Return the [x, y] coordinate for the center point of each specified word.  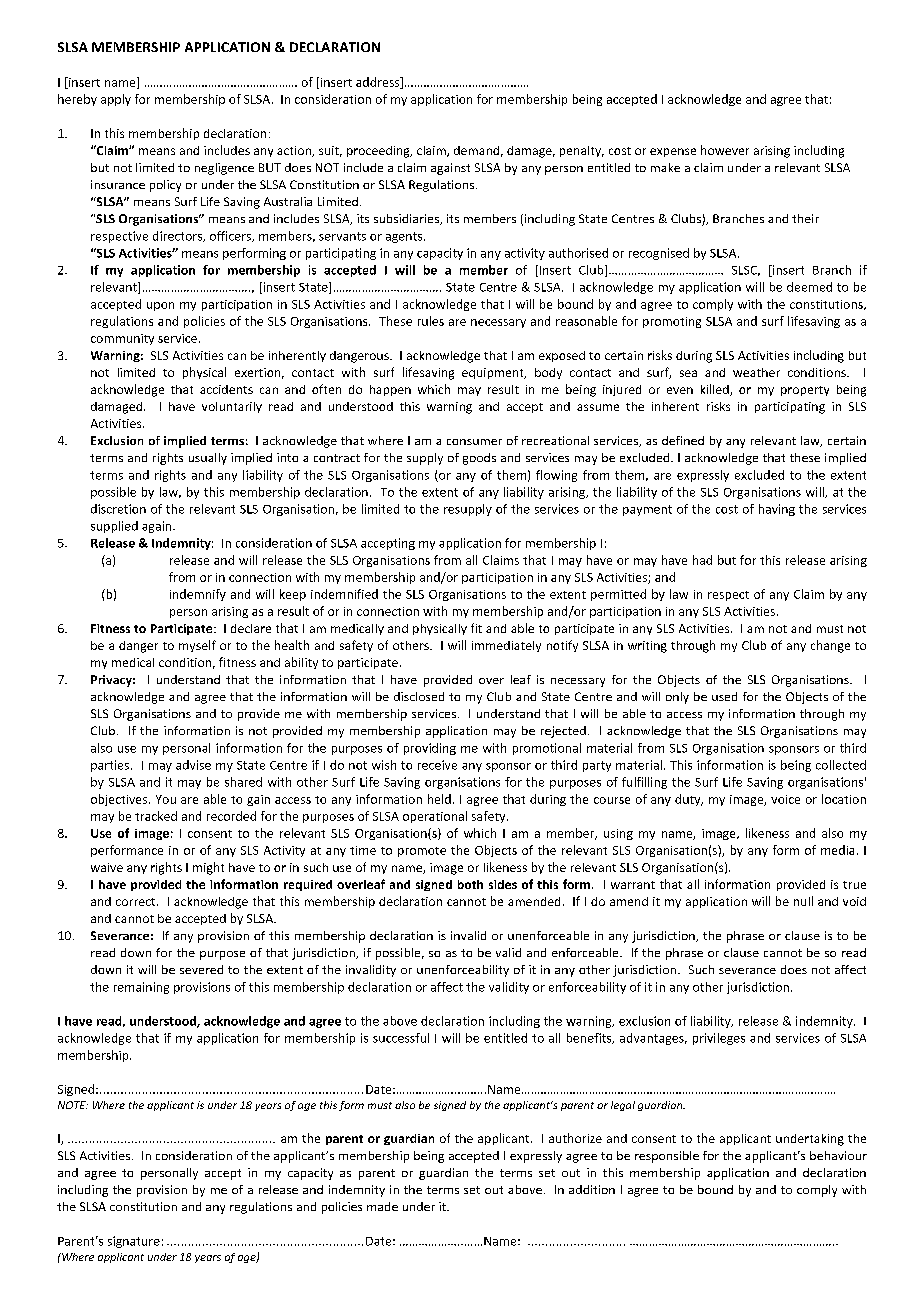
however [725, 150]
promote [422, 852]
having [777, 510]
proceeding [379, 152]
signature [134, 1242]
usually [208, 459]
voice [785, 799]
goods [479, 459]
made [382, 1206]
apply [116, 100]
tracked [156, 816]
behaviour [838, 1155]
